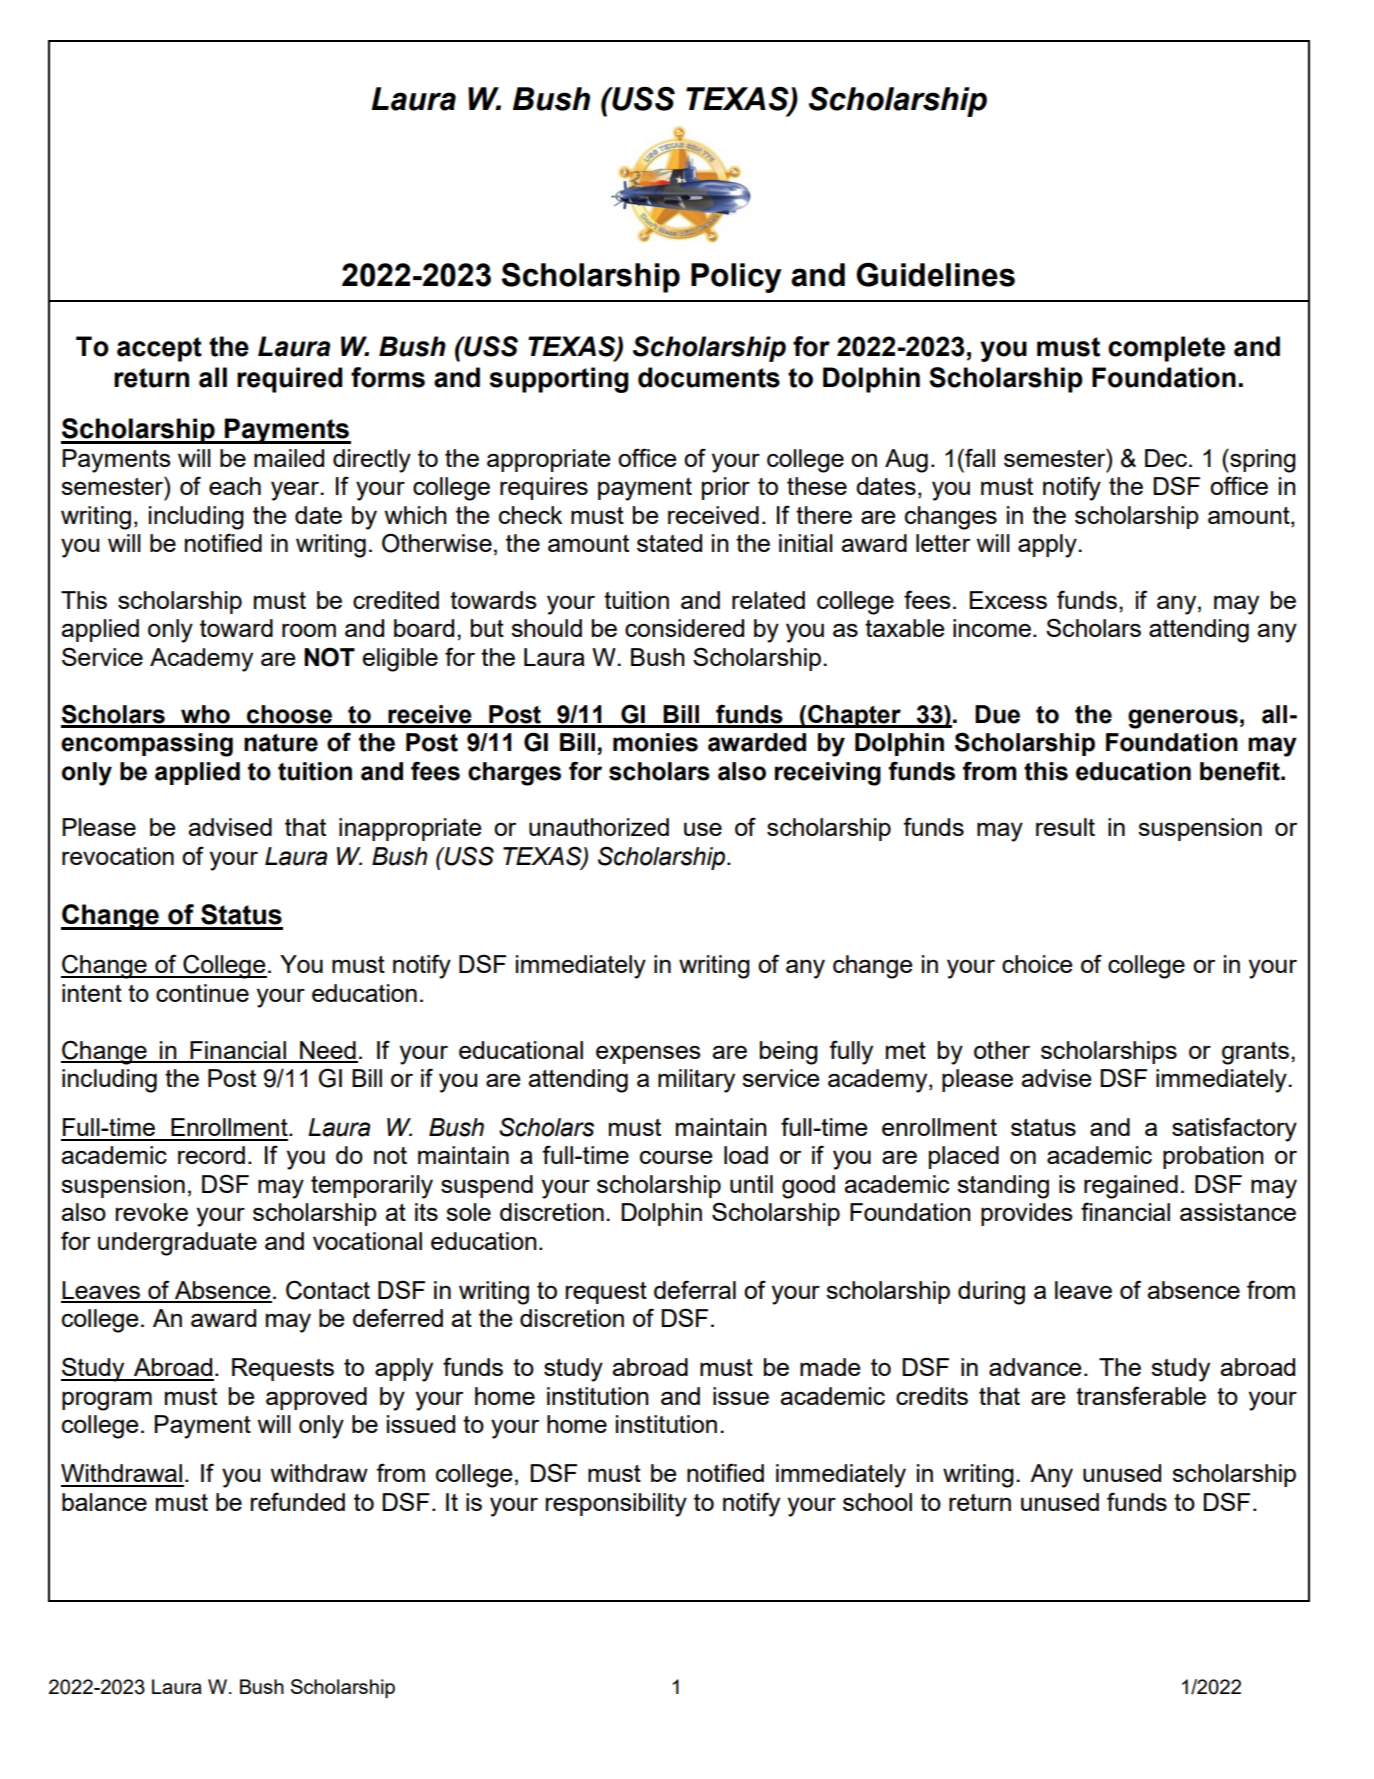  I want to click on responsibility, so click(616, 1505).
